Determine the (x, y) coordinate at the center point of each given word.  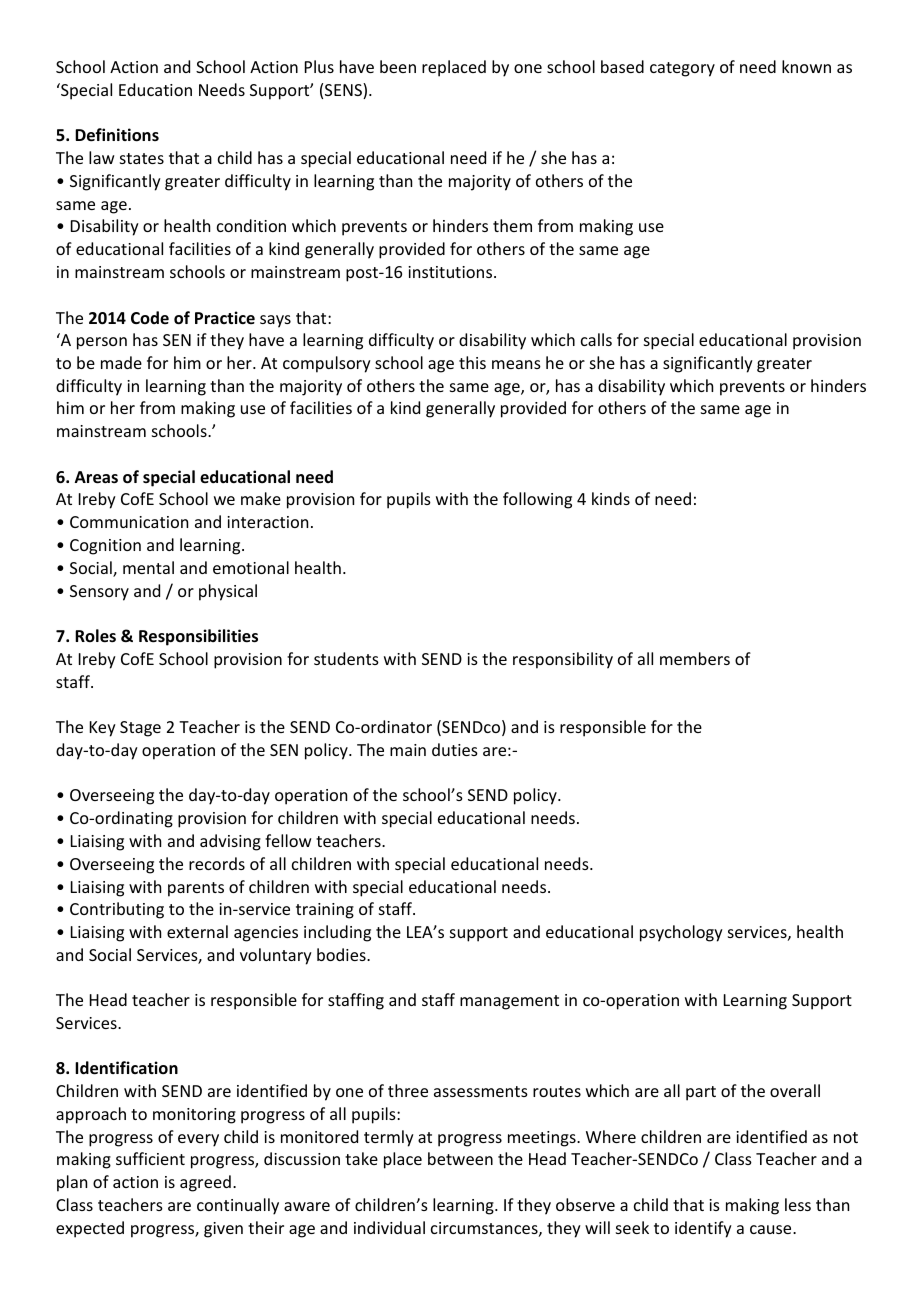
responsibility (563, 660)
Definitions (117, 135)
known (806, 66)
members (695, 658)
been (398, 66)
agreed (205, 1183)
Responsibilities (198, 637)
